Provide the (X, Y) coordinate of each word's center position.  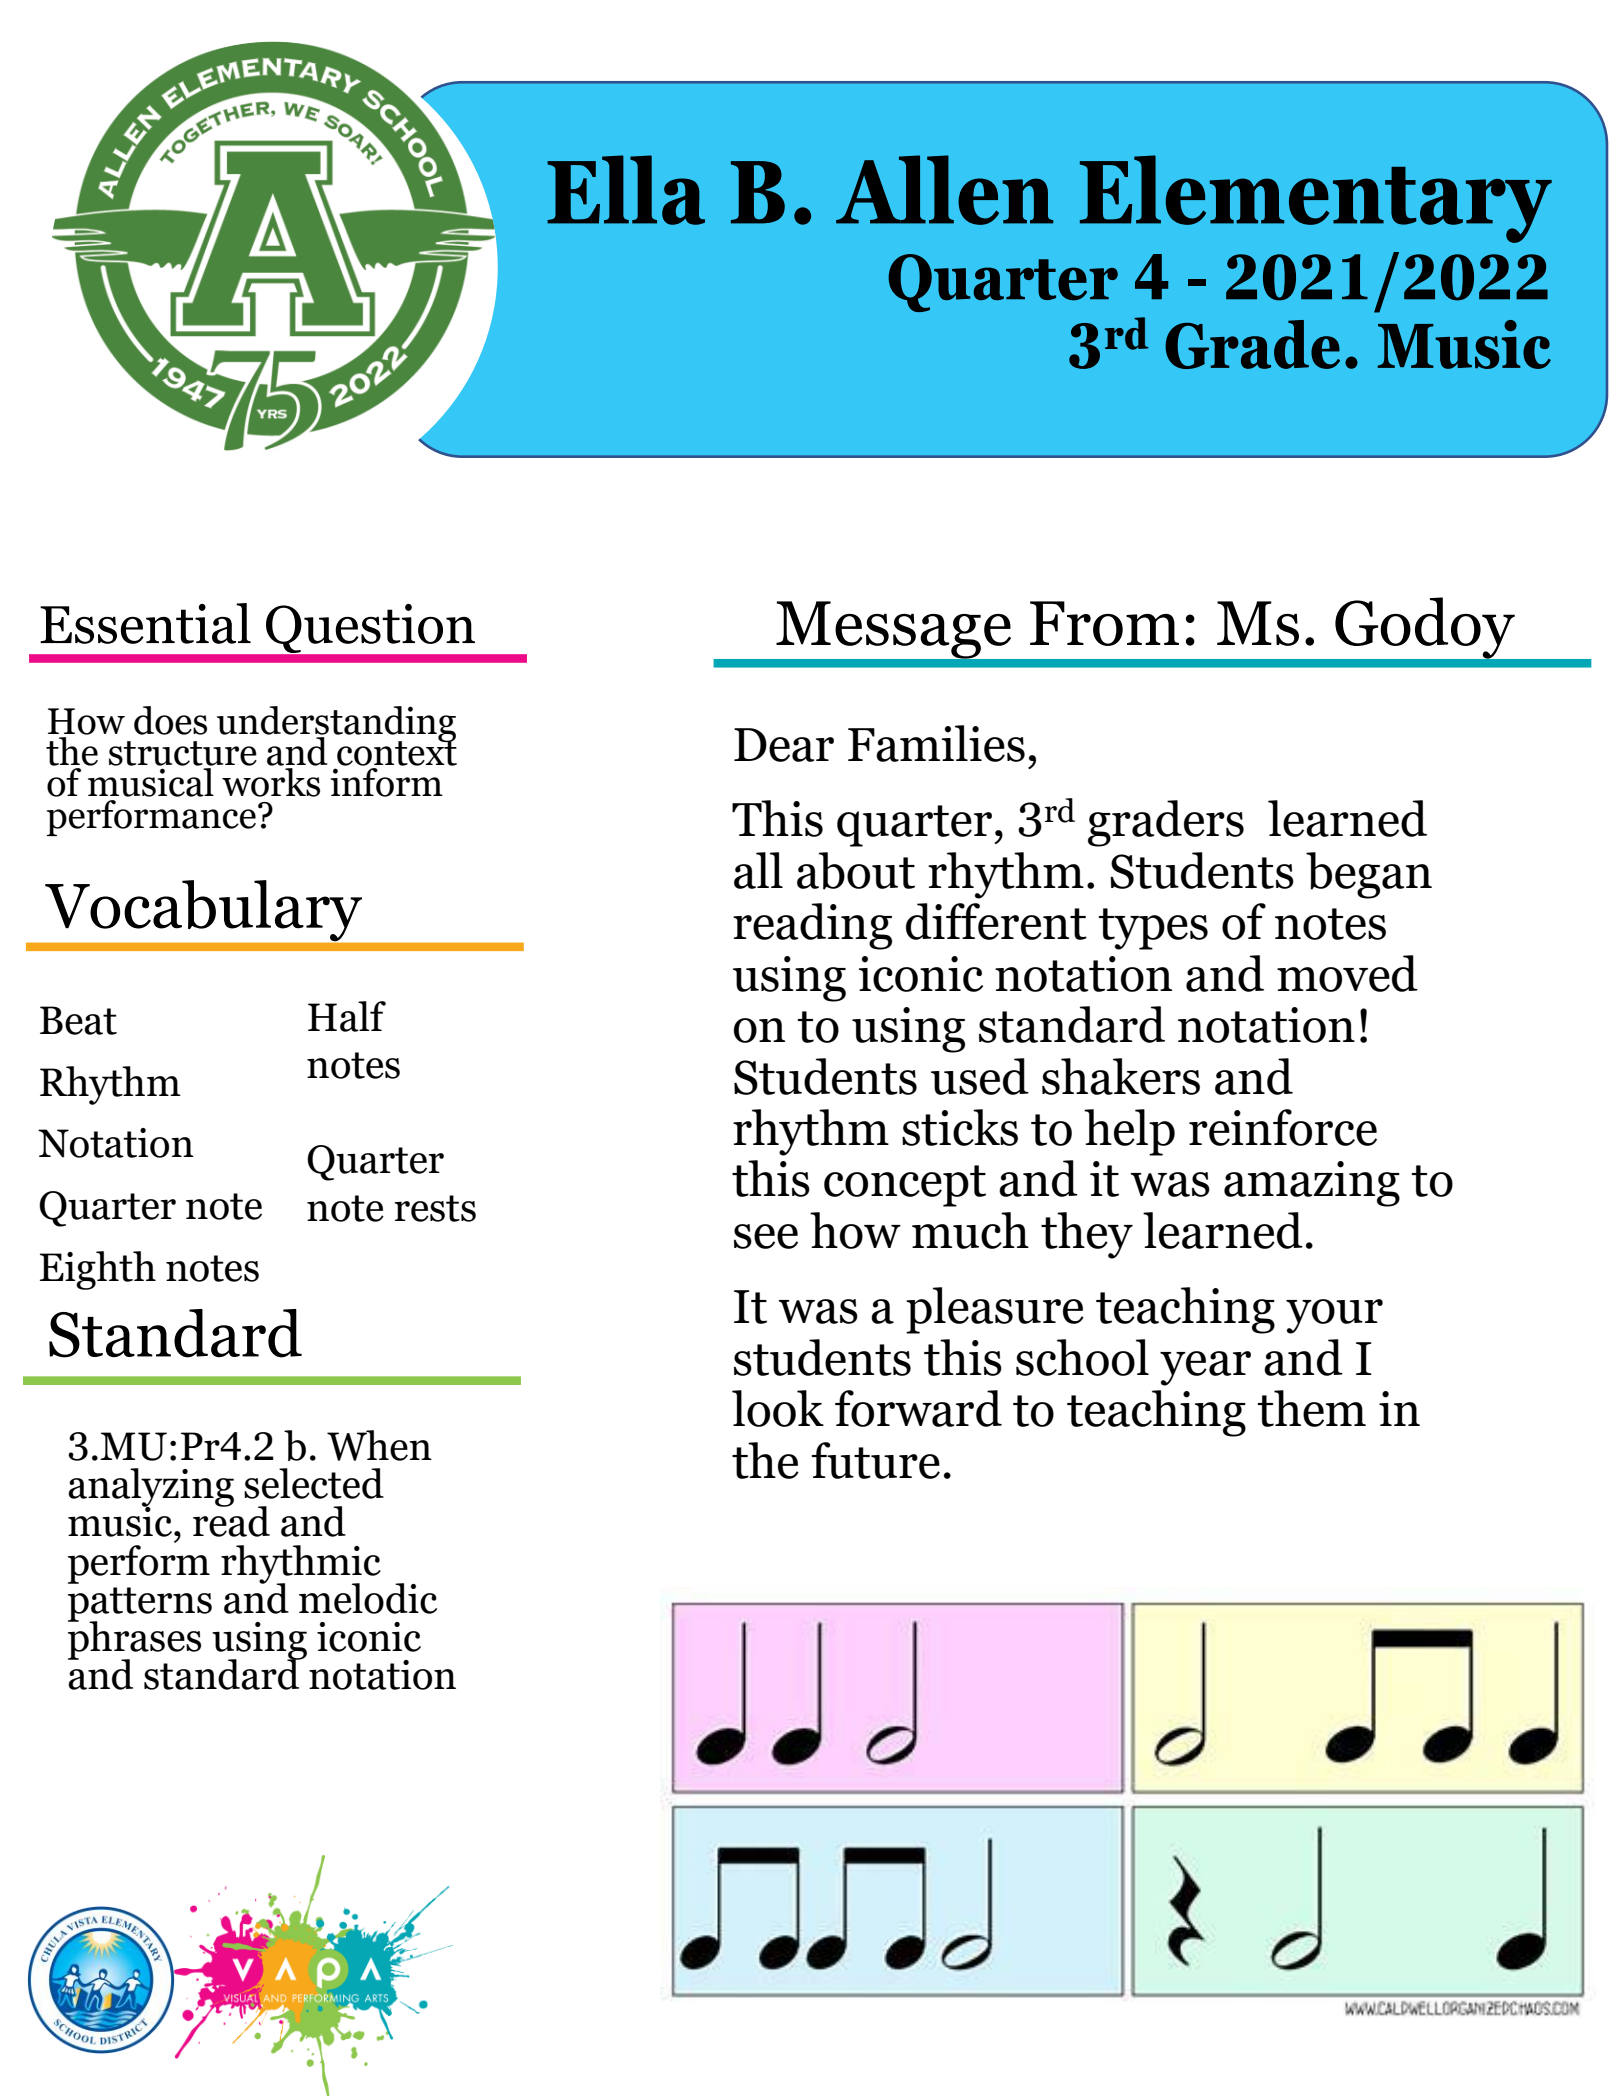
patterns (140, 1605)
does (170, 720)
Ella (626, 190)
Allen (944, 190)
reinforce (1283, 1127)
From (1104, 623)
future (875, 1460)
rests (435, 1208)
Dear (784, 745)
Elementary (1316, 199)
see (766, 1236)
